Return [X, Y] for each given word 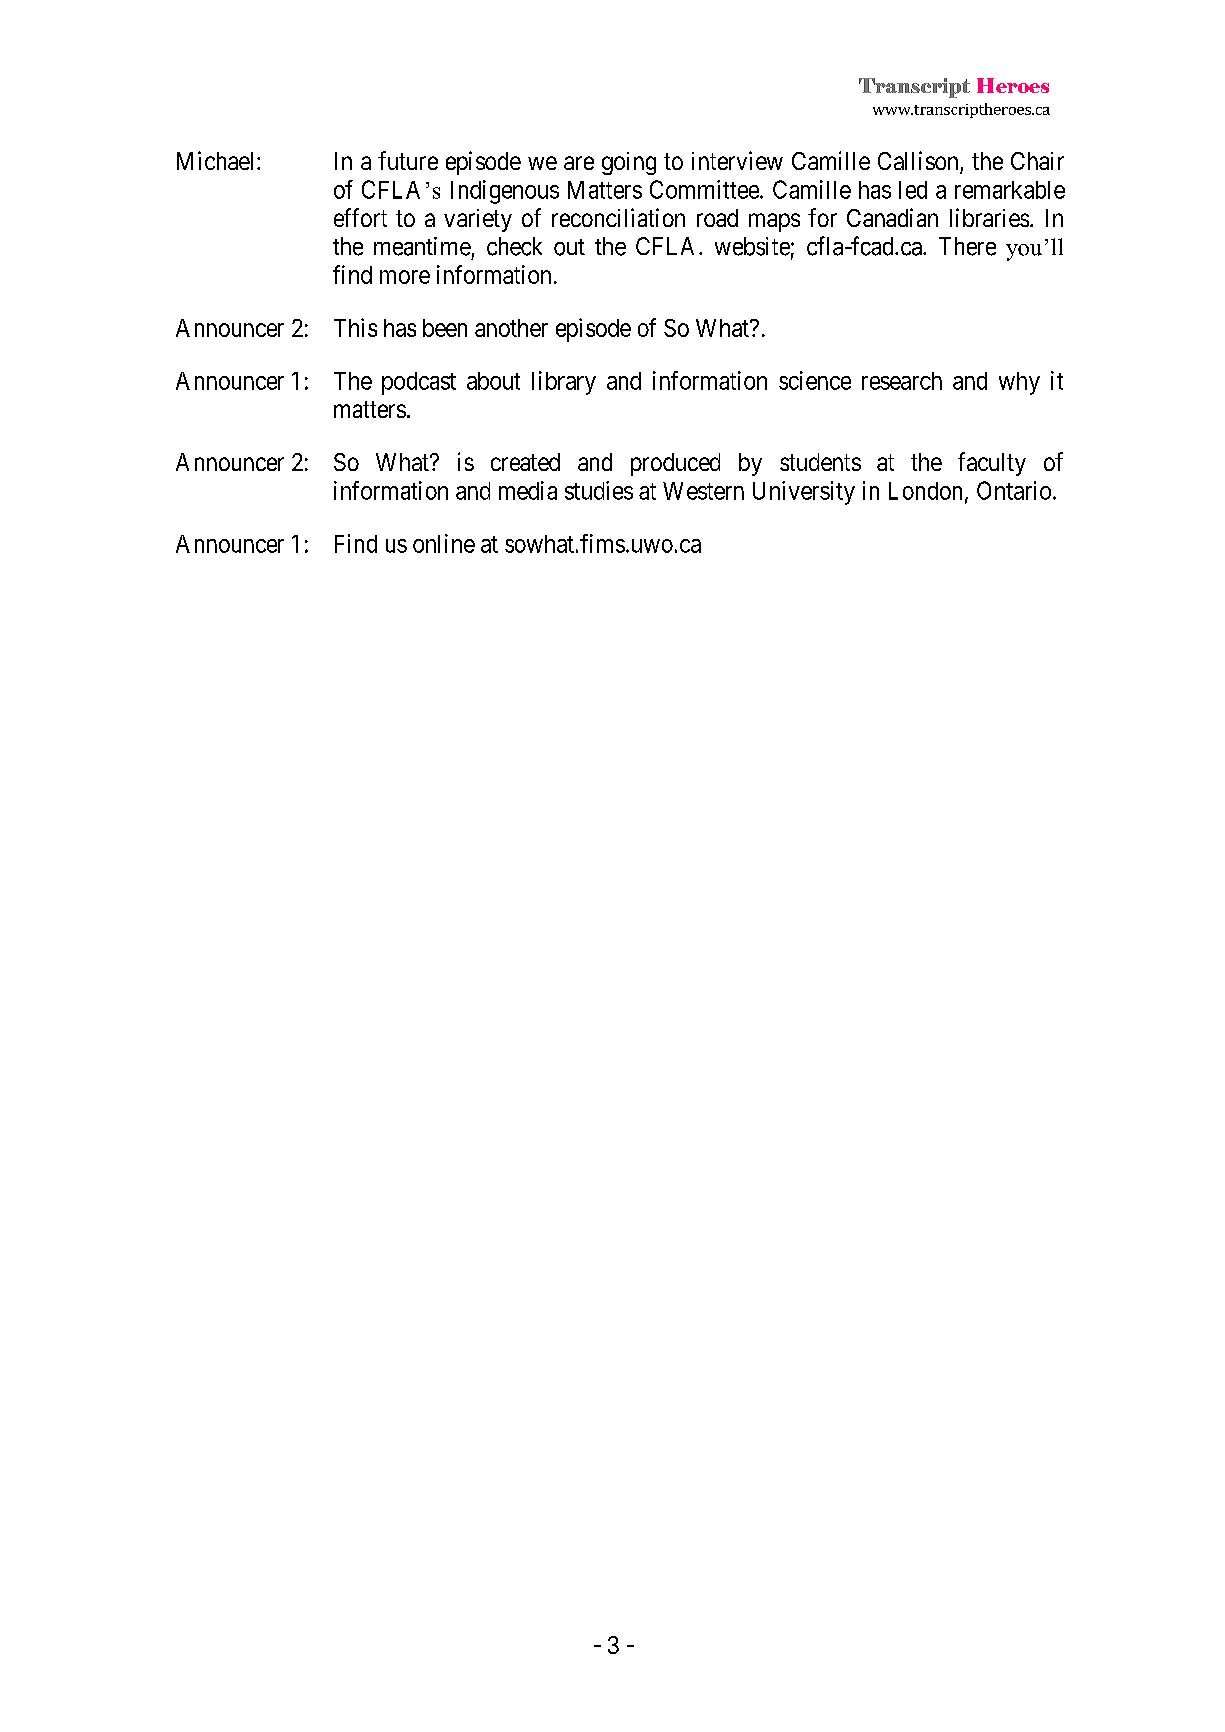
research [902, 381]
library [564, 383]
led [913, 190]
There [967, 246]
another [511, 328]
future [408, 160]
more [405, 277]
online [444, 543]
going [629, 163]
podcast [419, 383]
